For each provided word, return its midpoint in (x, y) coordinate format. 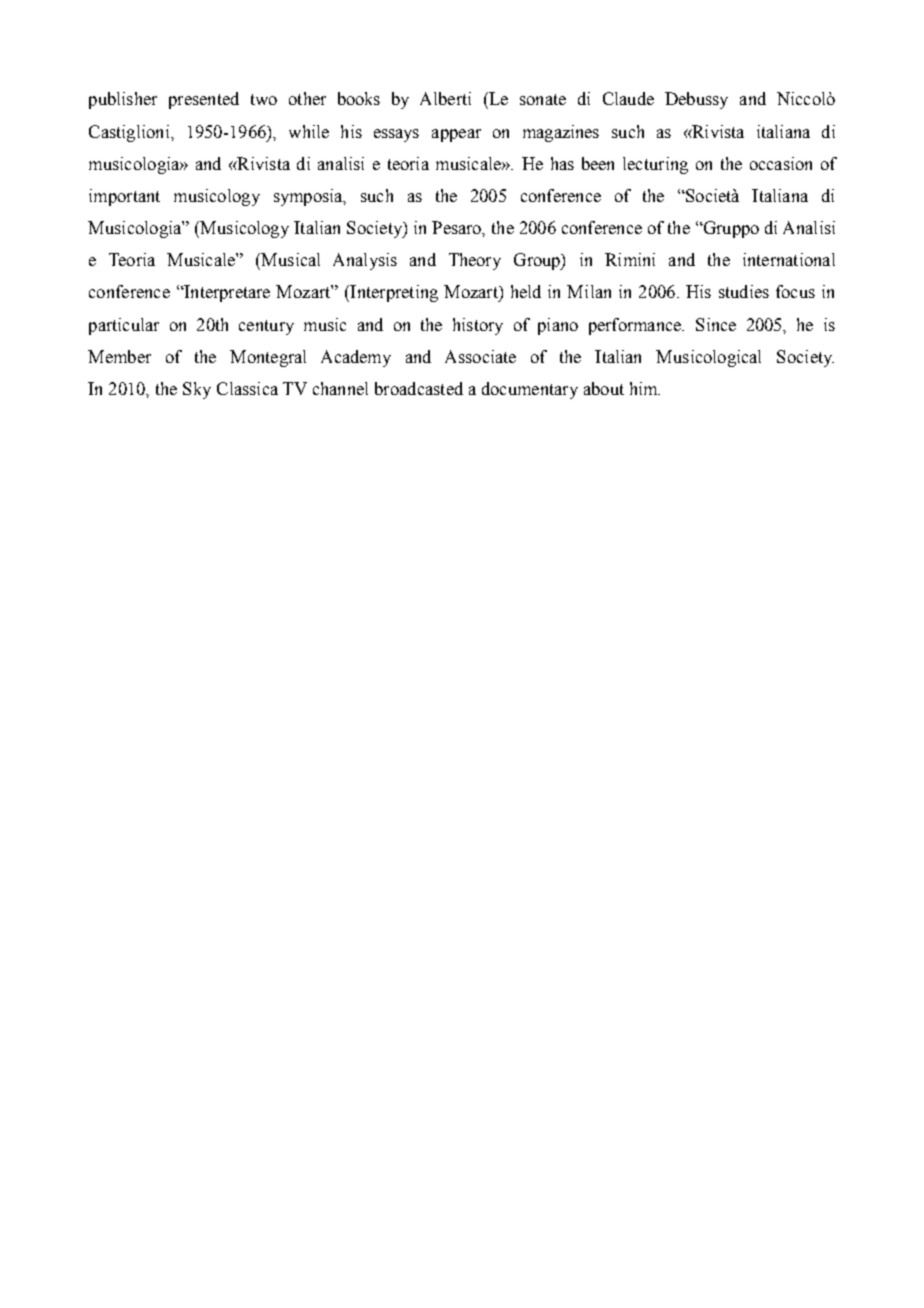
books (359, 98)
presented (204, 100)
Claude (628, 98)
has (562, 163)
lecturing (655, 165)
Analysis (365, 261)
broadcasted (419, 388)
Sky (197, 390)
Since (716, 324)
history (478, 326)
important (124, 197)
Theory (475, 261)
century (266, 327)
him (645, 388)
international (789, 259)
